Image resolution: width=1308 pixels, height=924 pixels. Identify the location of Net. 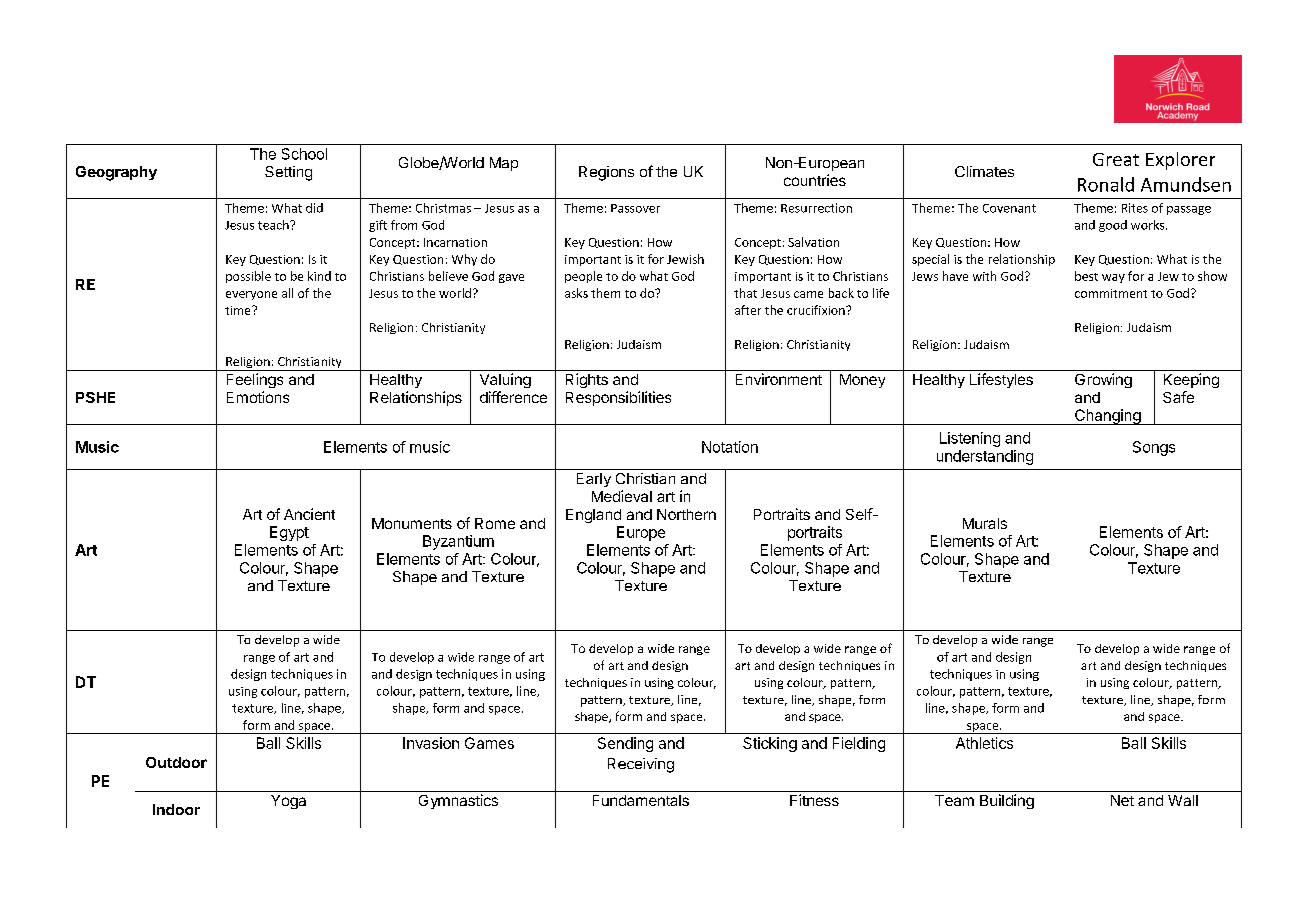
(1122, 800).
